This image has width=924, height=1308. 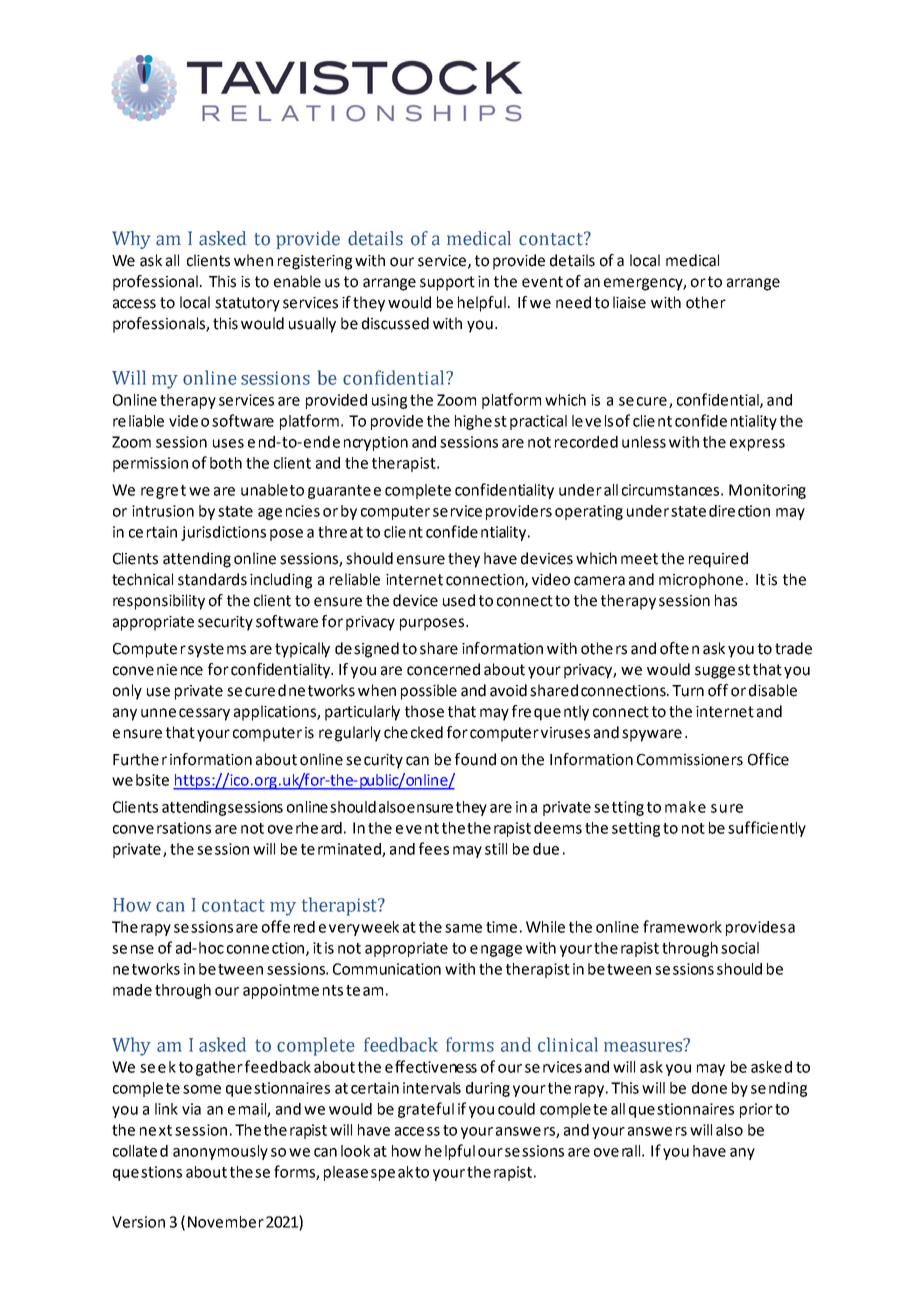 I want to click on please, so click(x=346, y=1173).
